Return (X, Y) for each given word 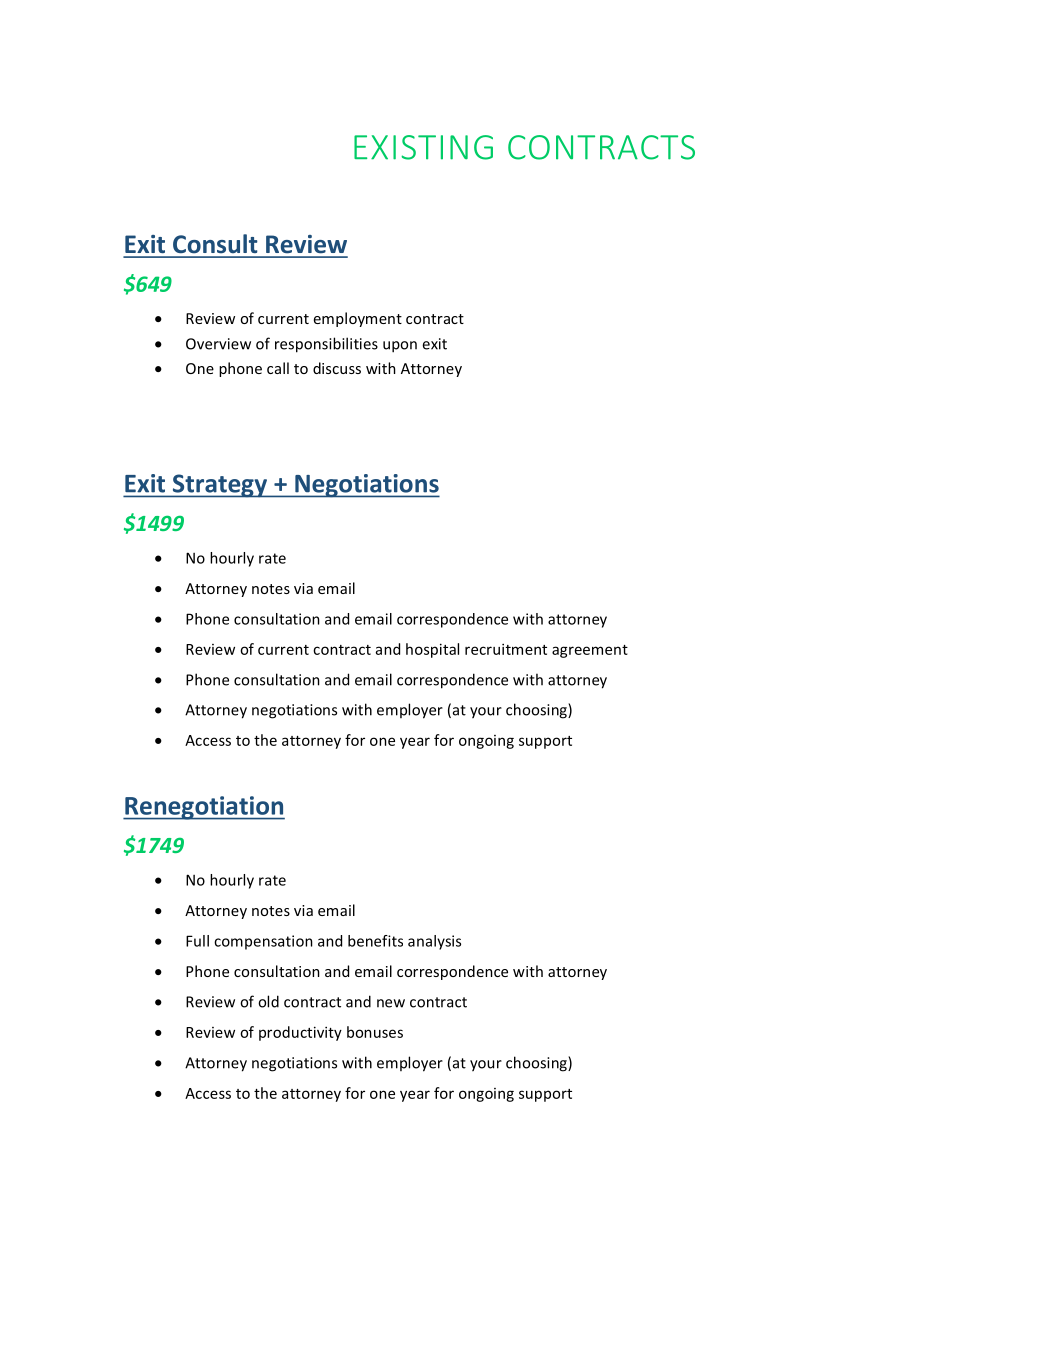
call (278, 368)
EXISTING (423, 147)
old (268, 1001)
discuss (337, 368)
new (391, 1003)
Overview (218, 344)
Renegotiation (204, 808)
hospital (432, 650)
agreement (590, 651)
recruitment (506, 649)
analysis (434, 942)
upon (400, 347)
